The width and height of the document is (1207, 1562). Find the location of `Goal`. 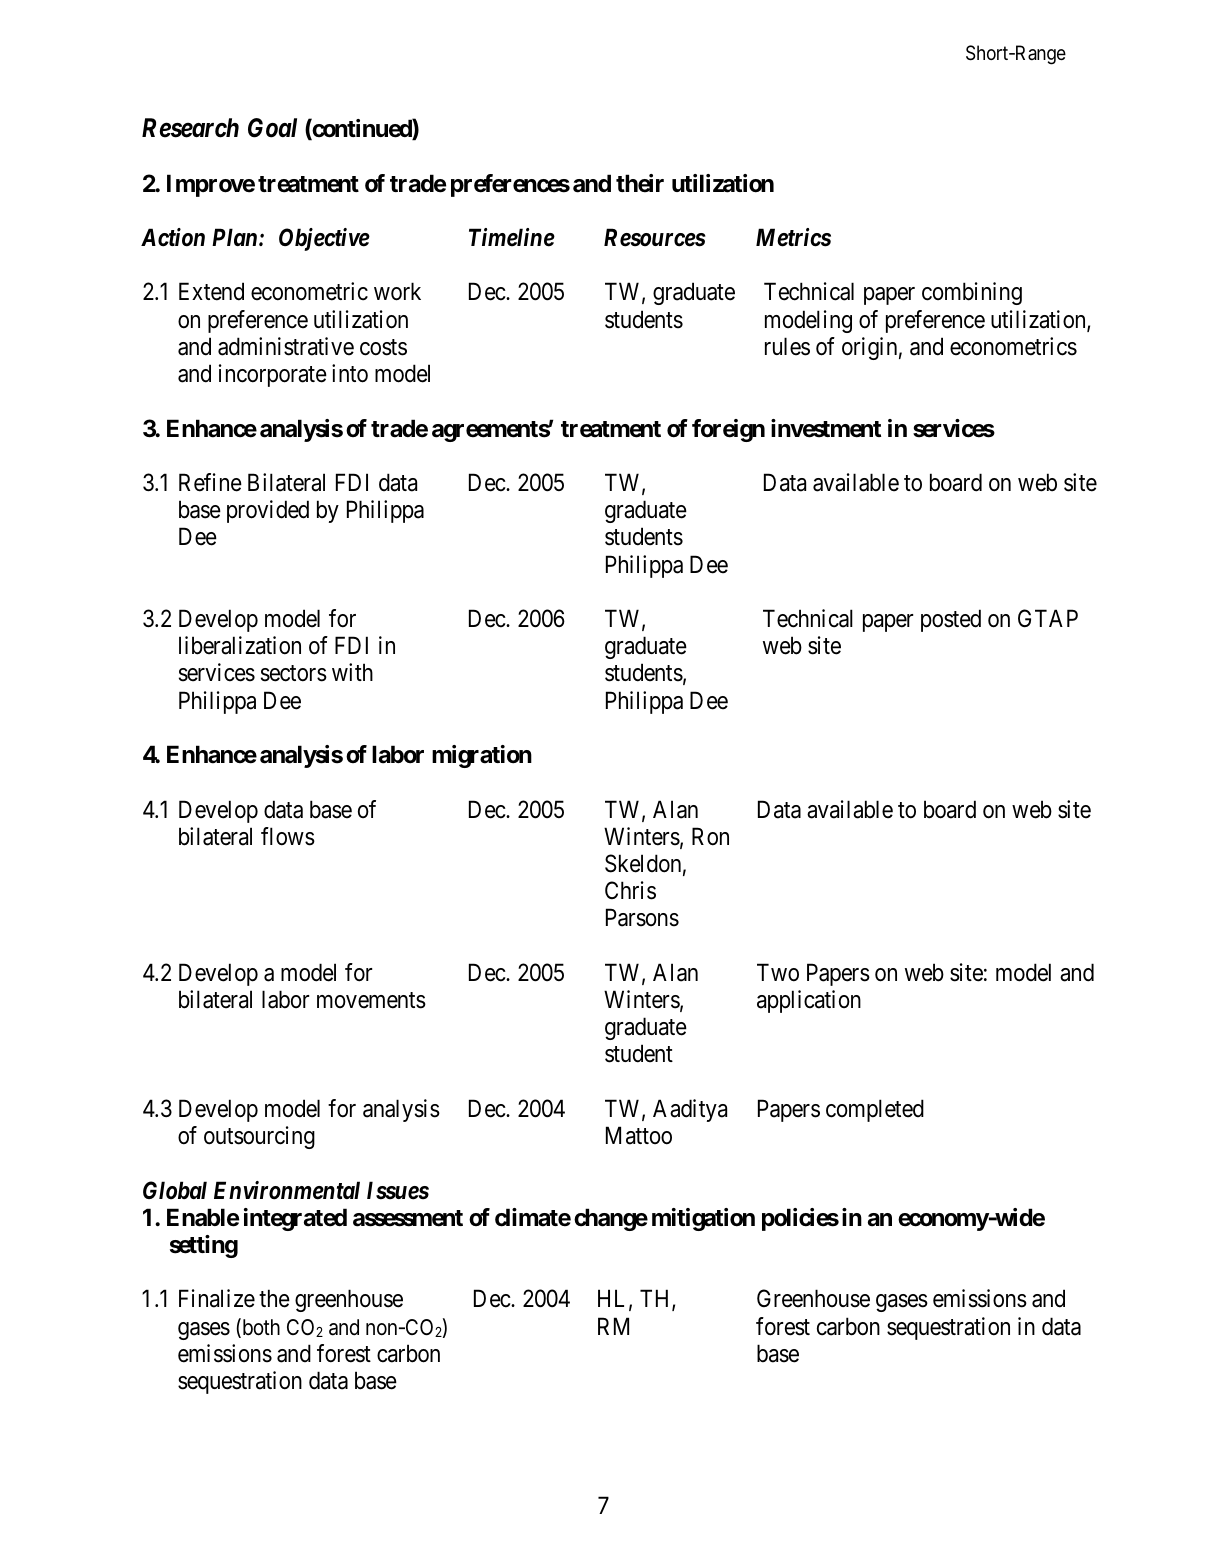

Goal is located at coordinates (272, 128).
